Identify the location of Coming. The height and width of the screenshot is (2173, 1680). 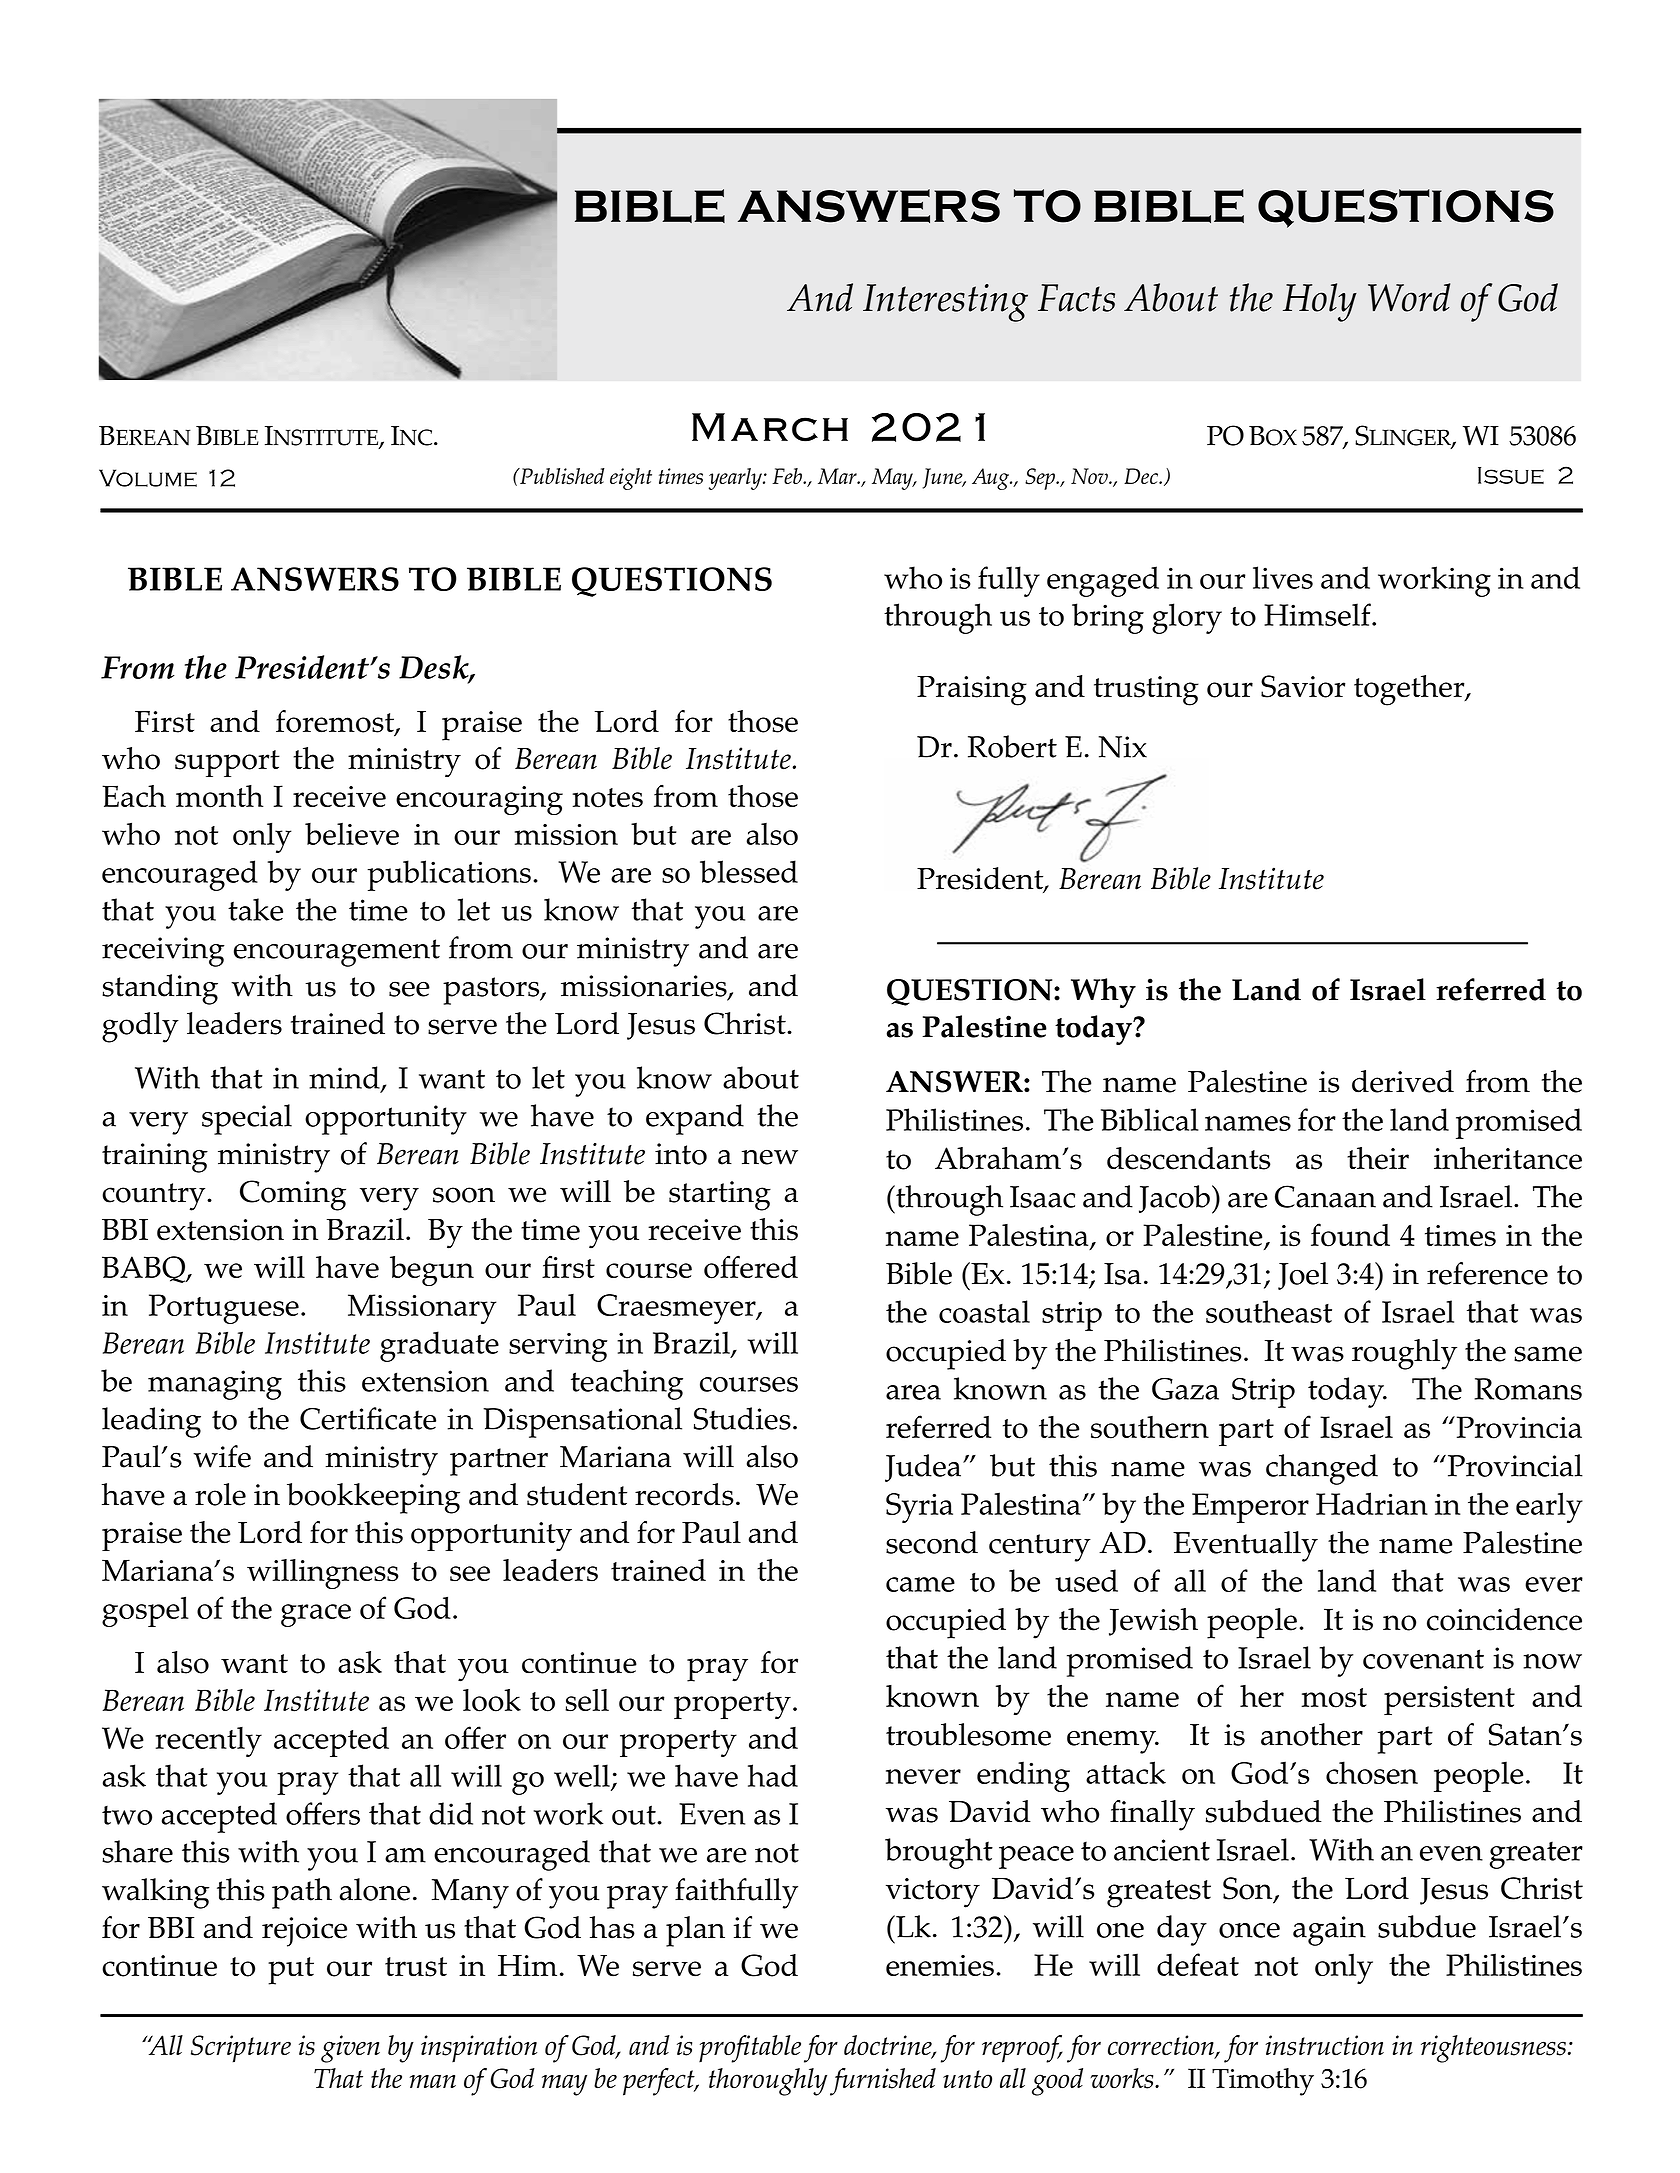
(293, 1195).
